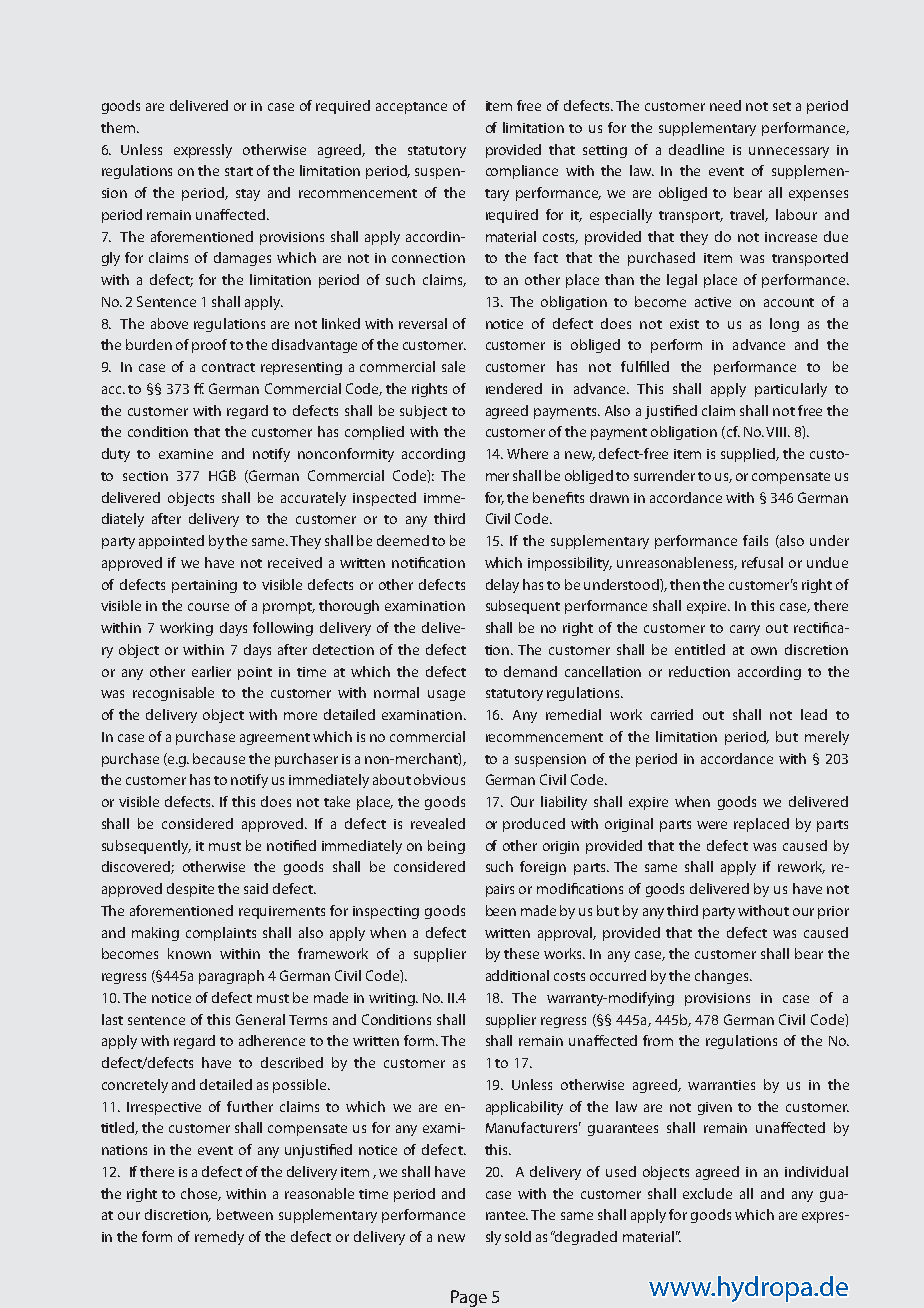 The height and width of the document is (1308, 924). I want to click on paragraph, so click(231, 977).
